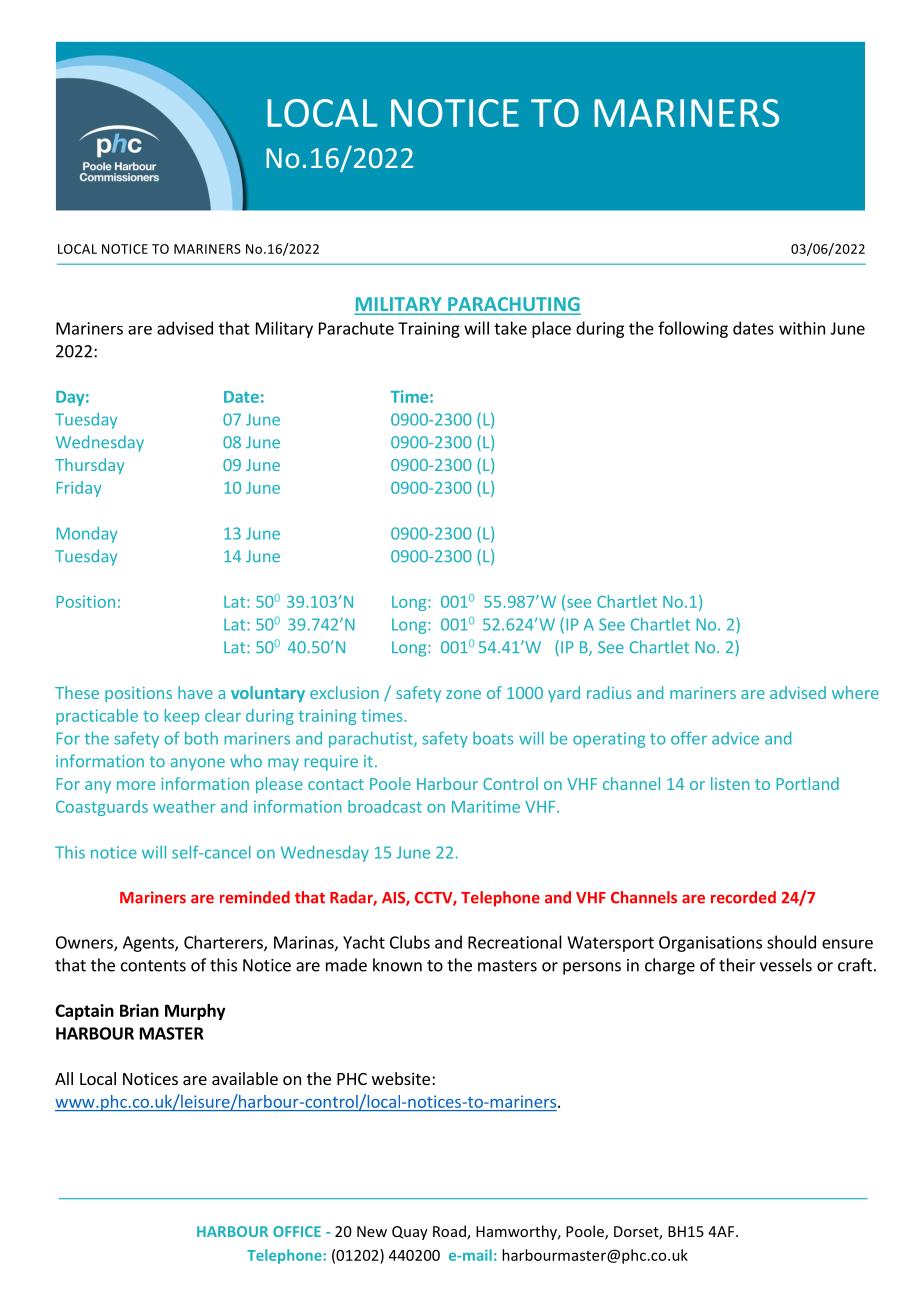  I want to click on zone, so click(463, 694).
